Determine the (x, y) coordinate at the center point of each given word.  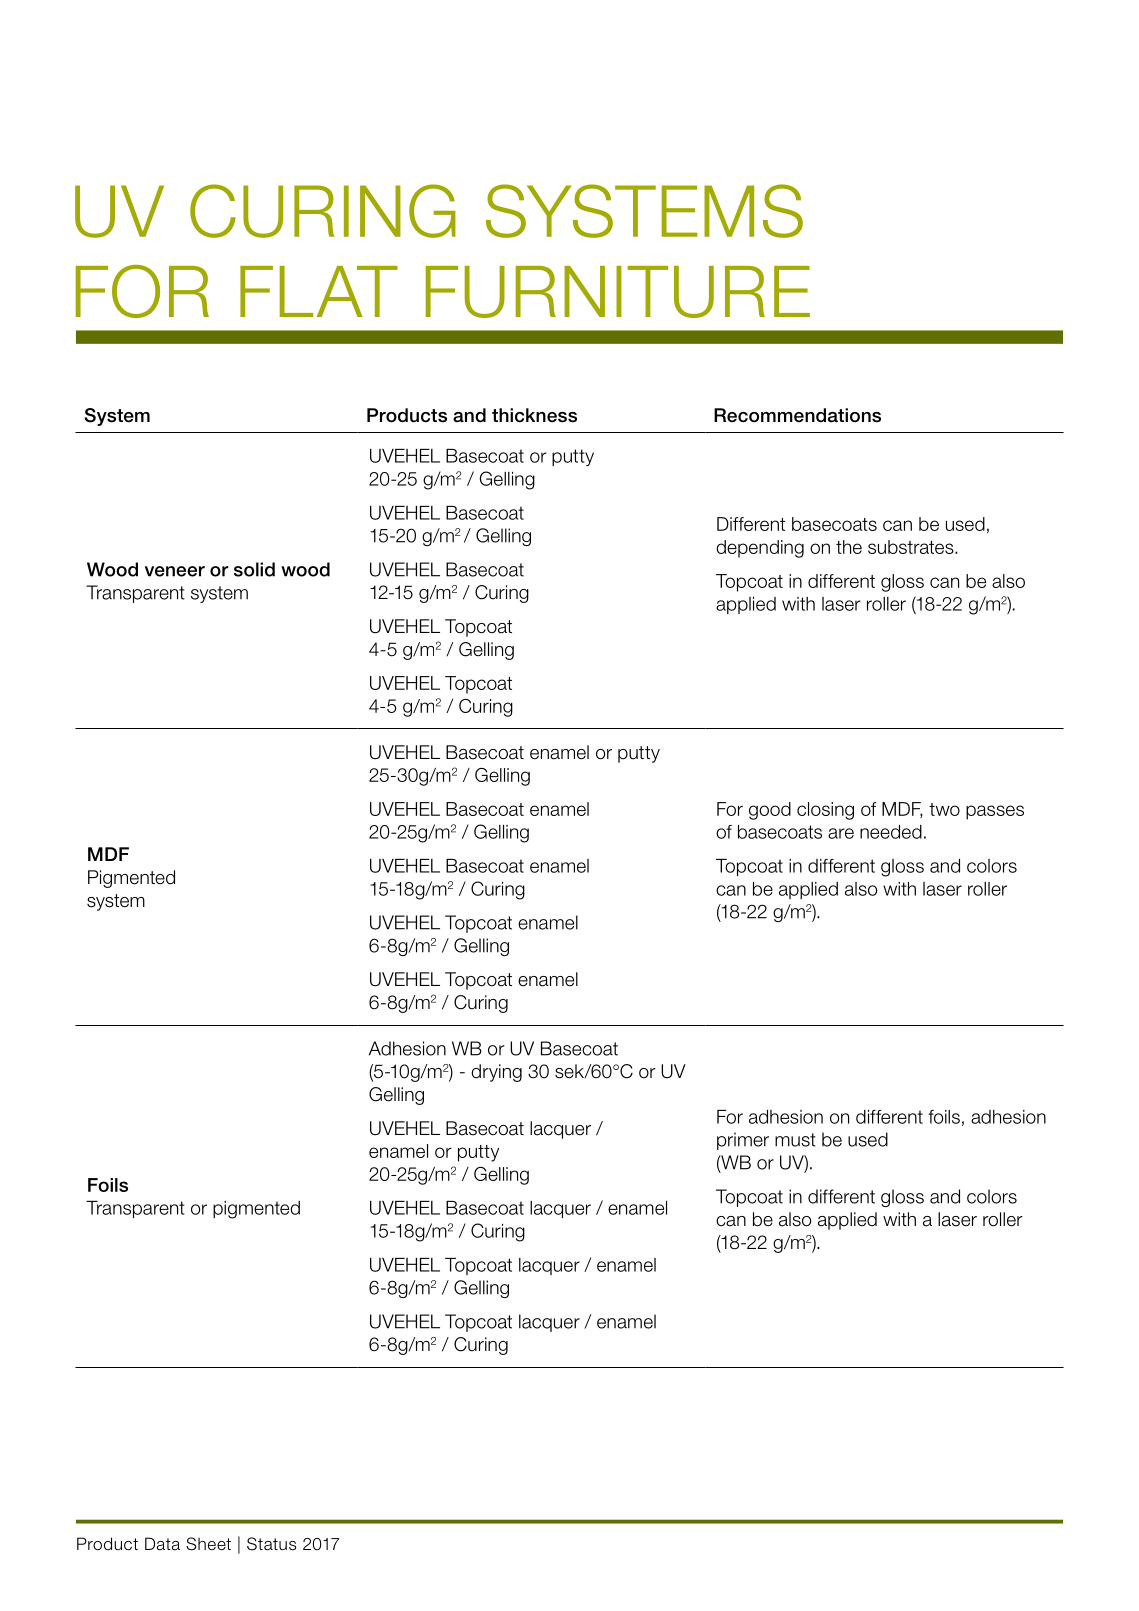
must (795, 1140)
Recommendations (797, 415)
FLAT (319, 291)
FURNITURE (618, 292)
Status (271, 1544)
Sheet (208, 1544)
